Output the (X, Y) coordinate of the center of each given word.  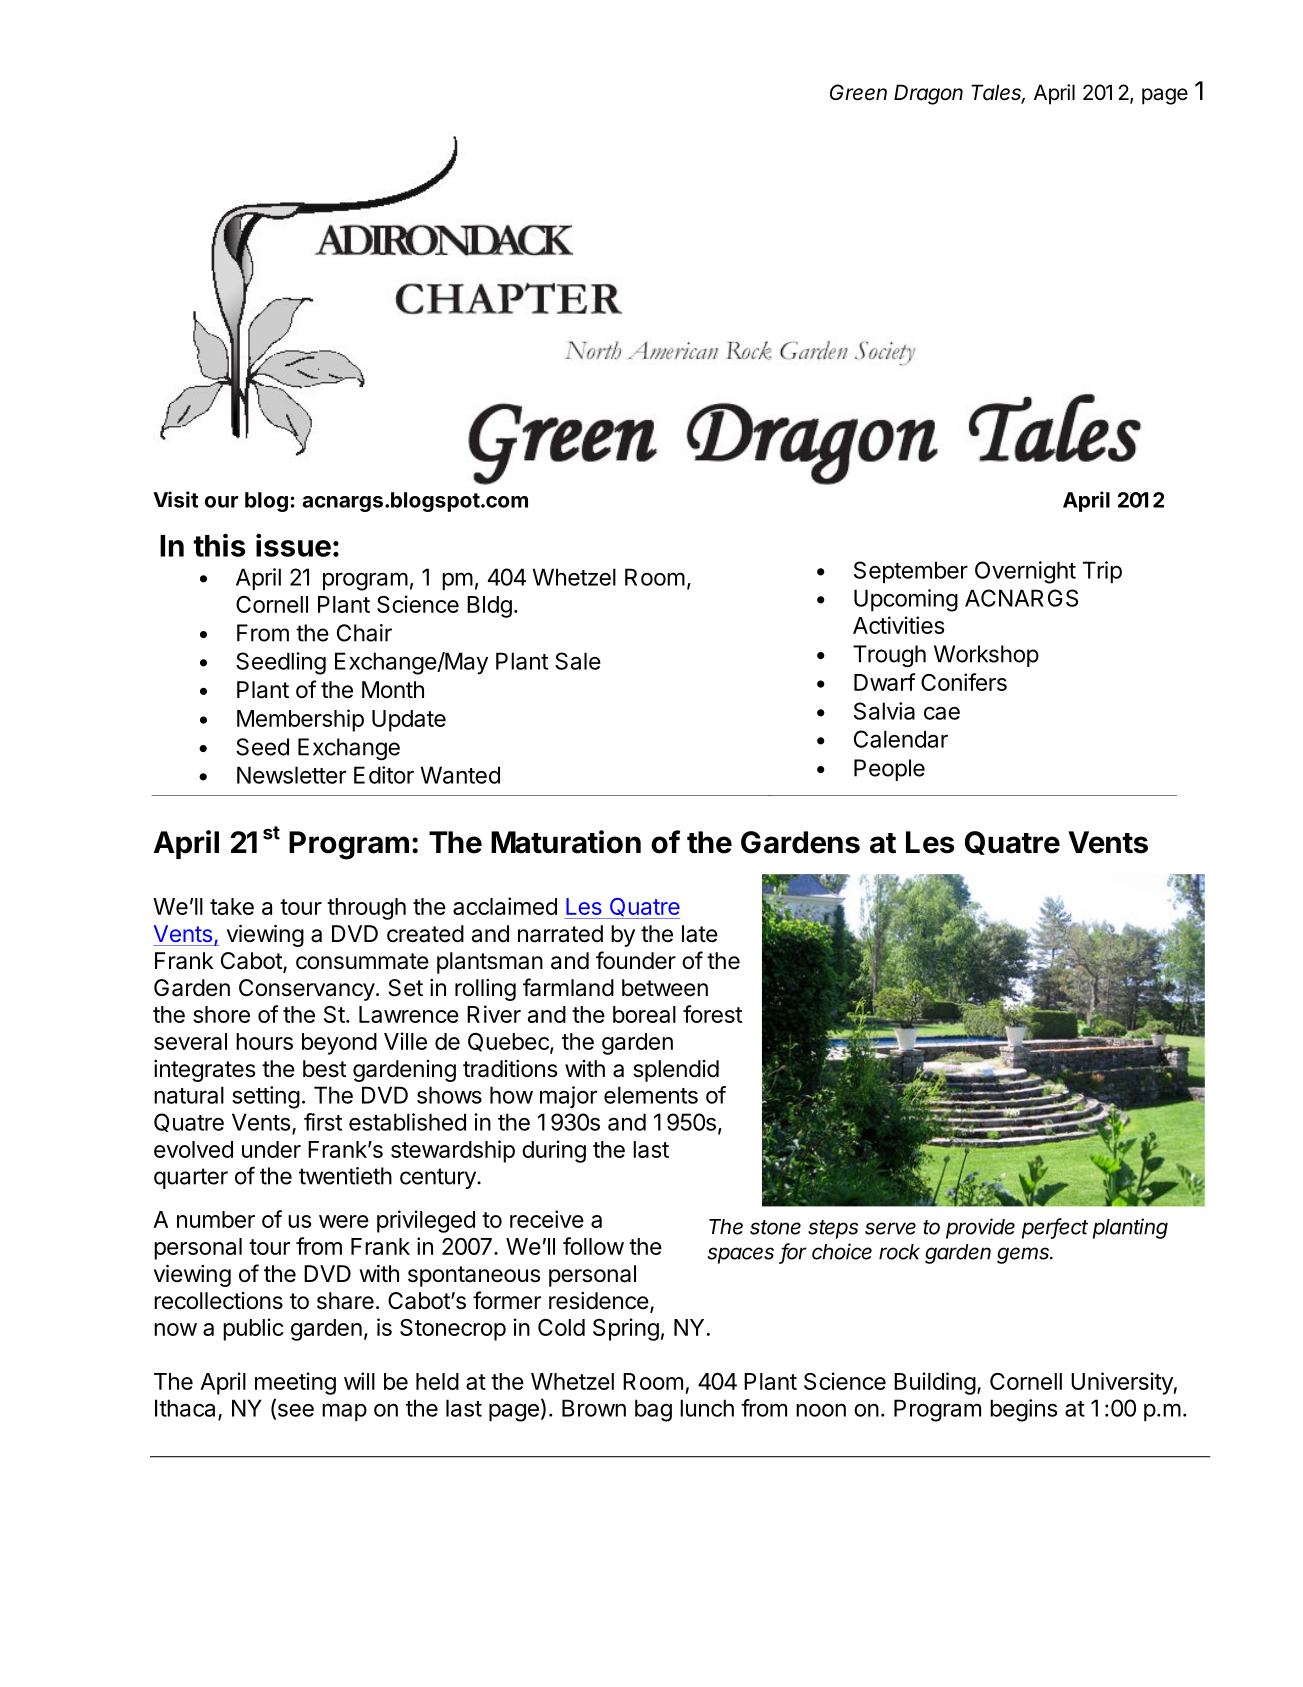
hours (264, 1041)
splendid (676, 1071)
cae (942, 713)
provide (980, 1228)
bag (653, 1410)
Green (858, 92)
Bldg (489, 607)
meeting (295, 1383)
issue (293, 545)
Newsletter (291, 775)
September (911, 572)
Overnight (1025, 572)
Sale (578, 661)
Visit (175, 499)
